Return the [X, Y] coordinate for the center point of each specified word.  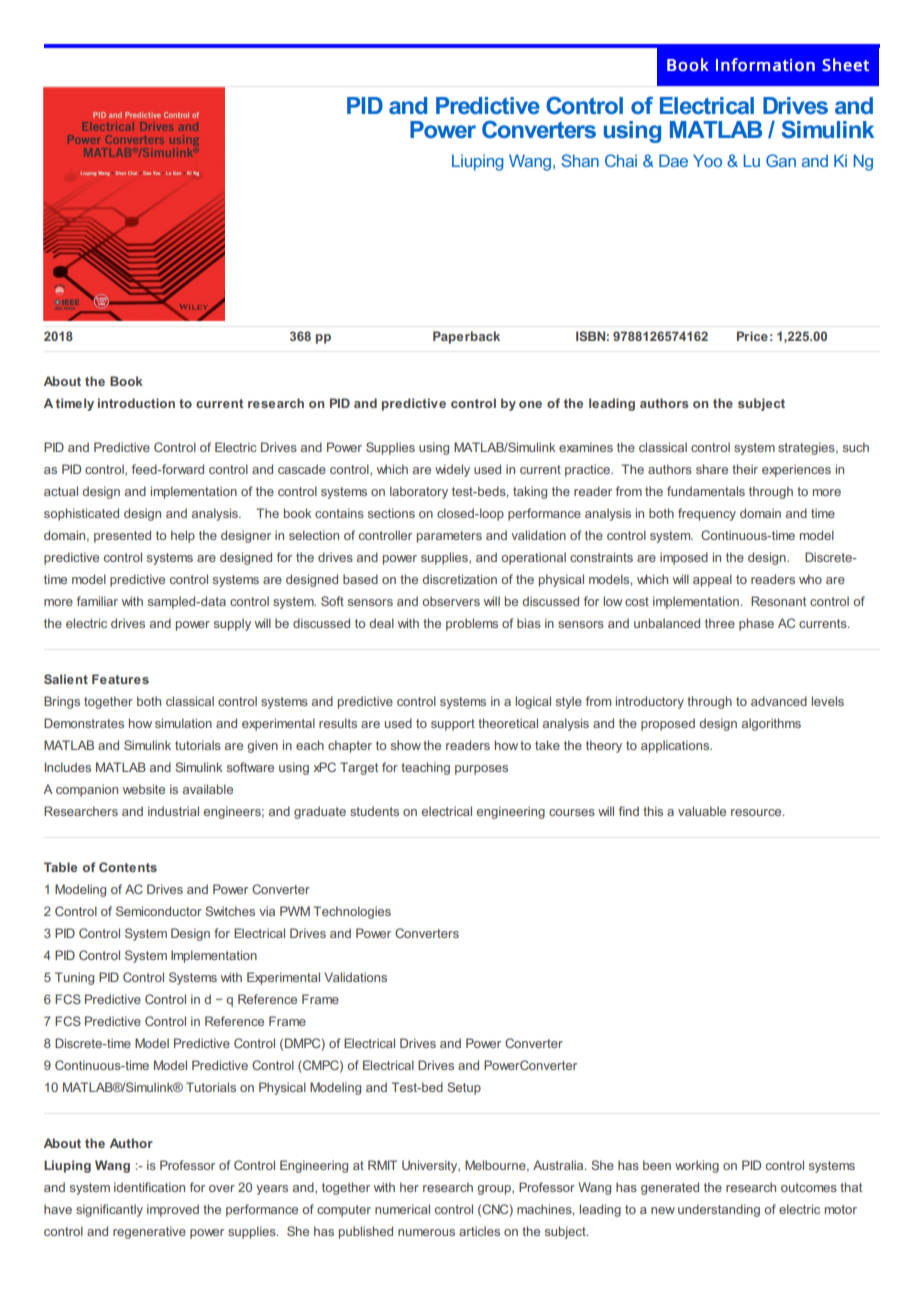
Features [120, 679]
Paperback [466, 337]
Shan [580, 160]
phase [756, 624]
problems [472, 624]
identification [149, 1187]
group [495, 1190]
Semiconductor [159, 911]
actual [61, 491]
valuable [702, 811]
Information [765, 64]
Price [752, 336]
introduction [136, 403]
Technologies [352, 912]
